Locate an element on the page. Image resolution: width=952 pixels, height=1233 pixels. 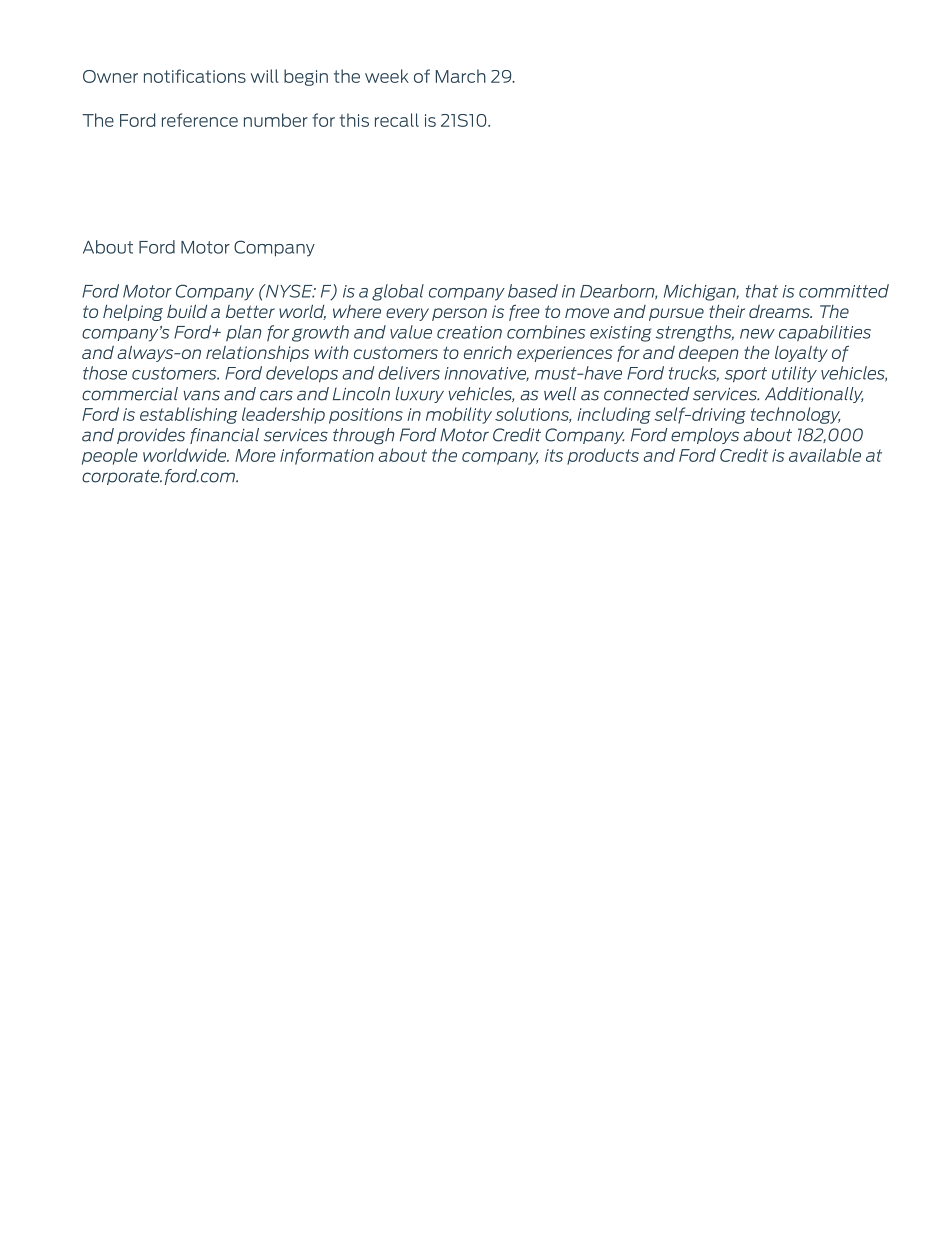
sport is located at coordinates (746, 375).
